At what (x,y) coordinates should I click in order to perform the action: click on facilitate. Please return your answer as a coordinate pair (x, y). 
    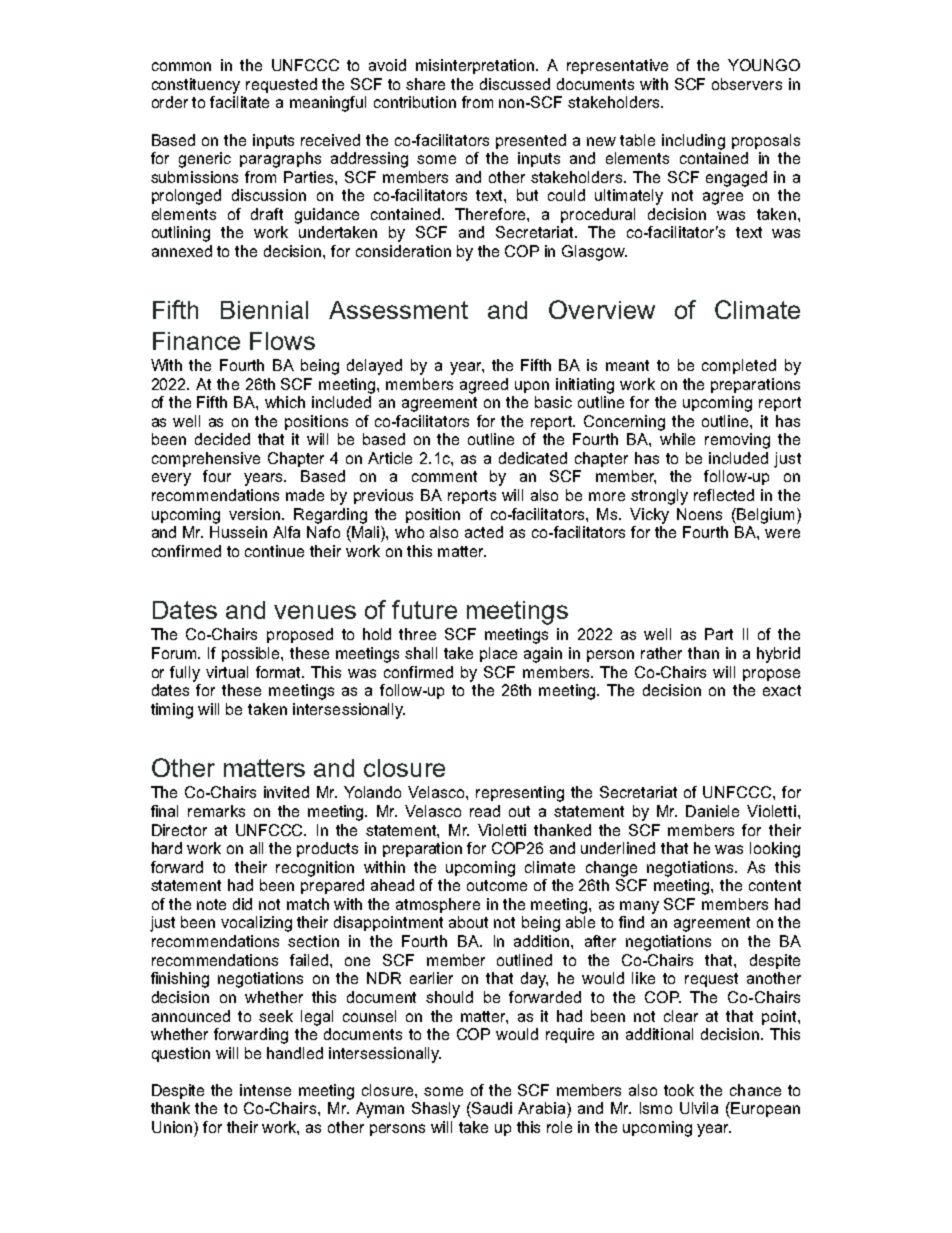
    Looking at the image, I should click on (239, 102).
